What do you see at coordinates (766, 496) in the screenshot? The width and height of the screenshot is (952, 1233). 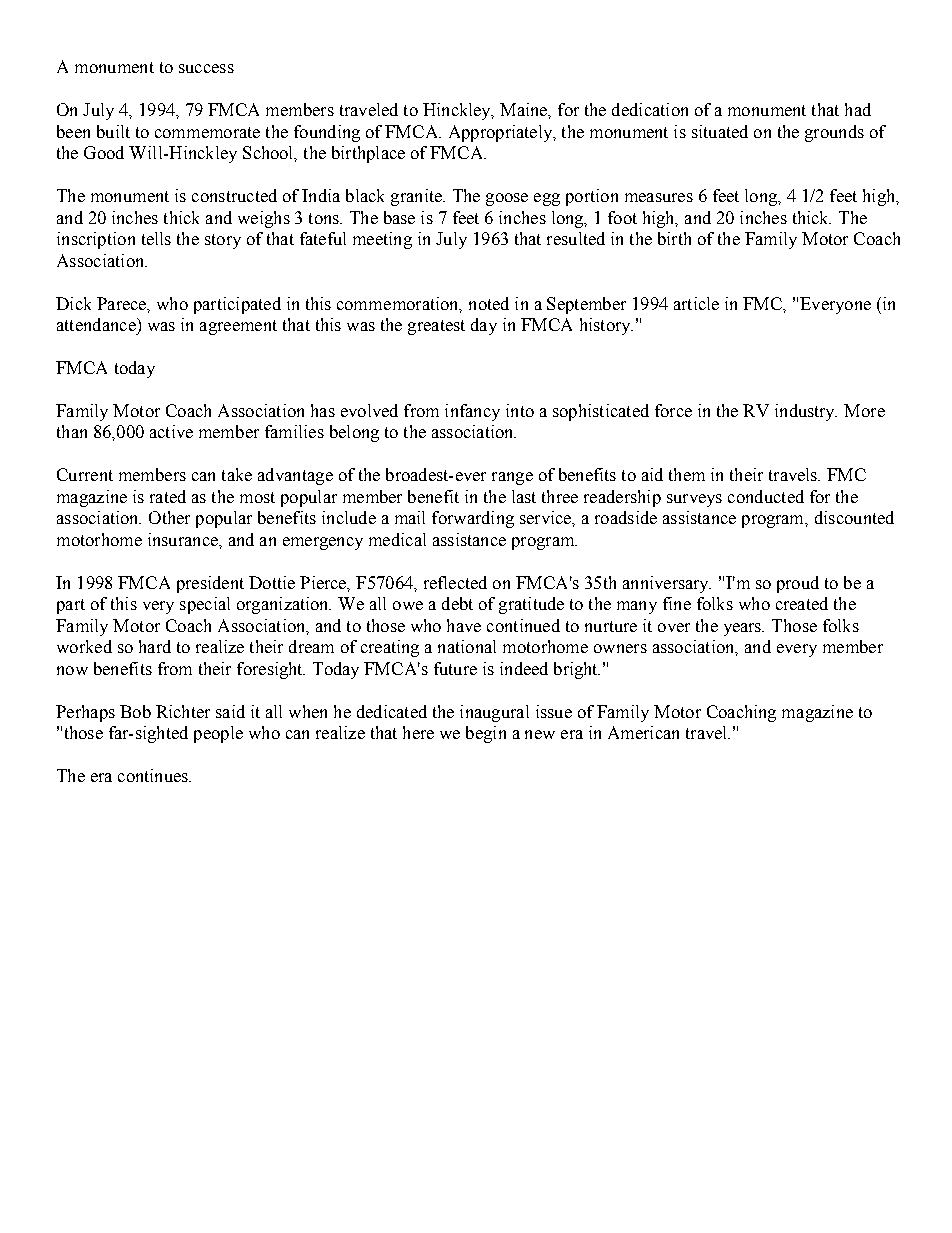 I see `conducted` at bounding box center [766, 496].
